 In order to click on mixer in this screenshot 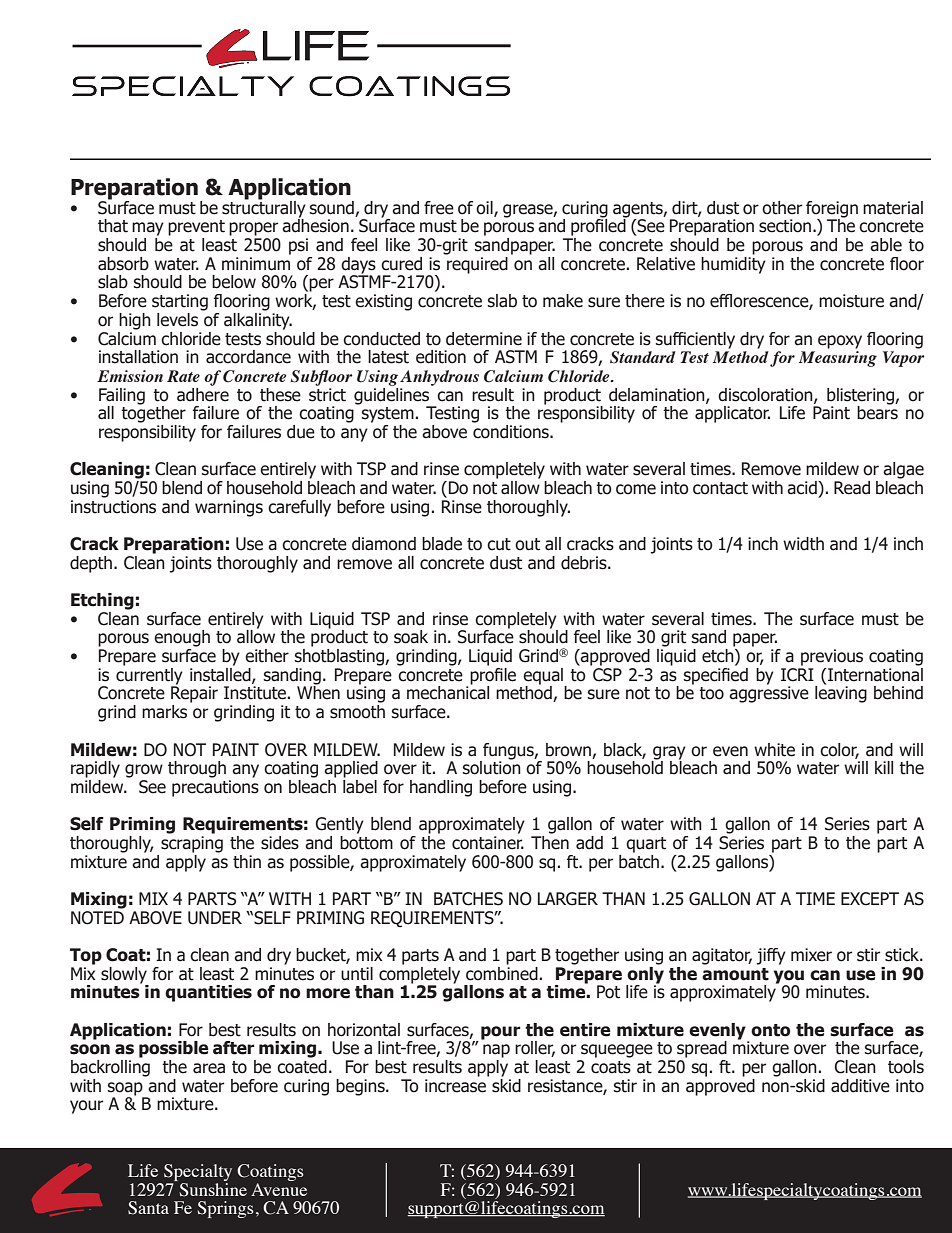, I will do `click(811, 955)`.
